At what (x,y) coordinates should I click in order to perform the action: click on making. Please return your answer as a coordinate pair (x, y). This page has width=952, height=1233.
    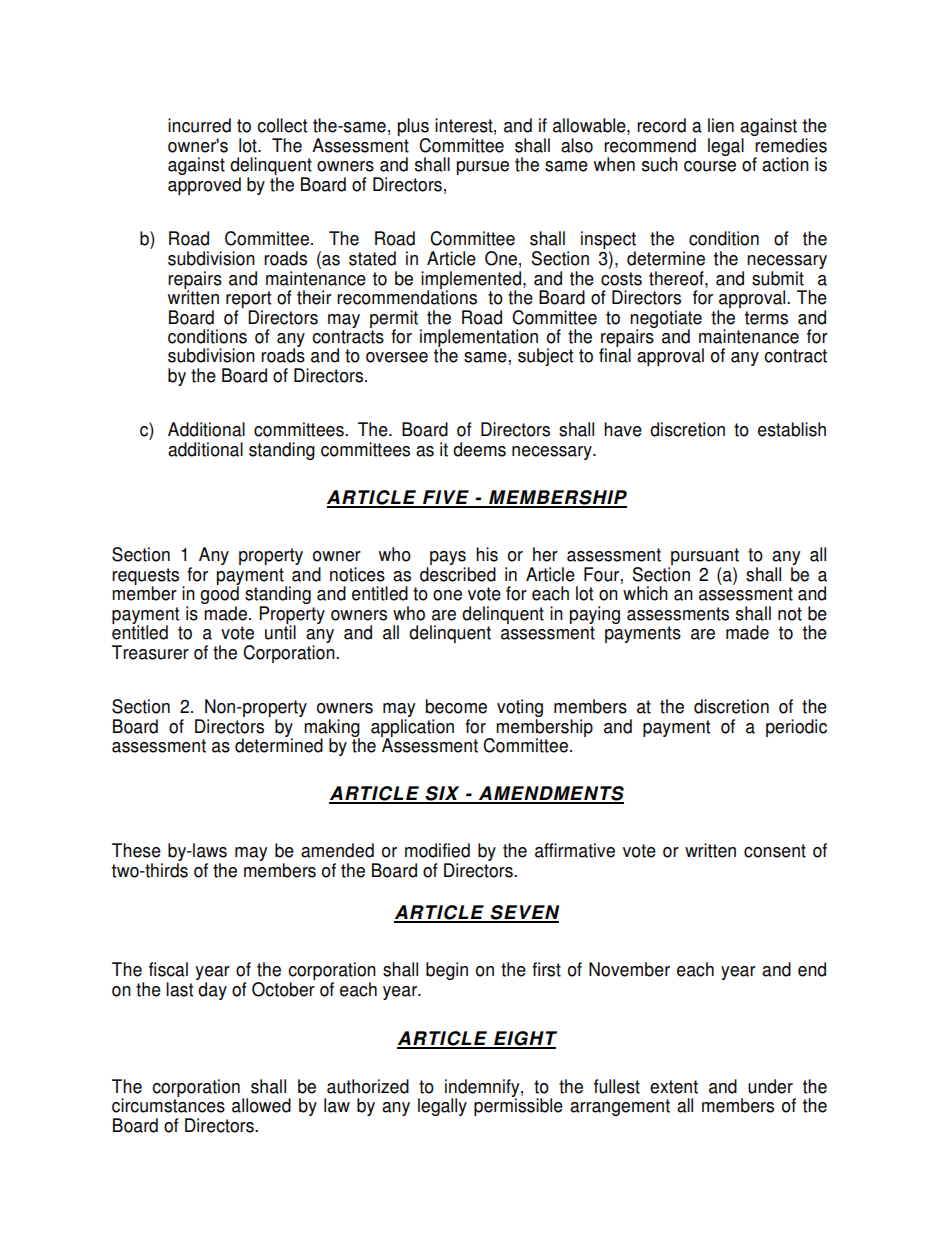
    Looking at the image, I should click on (332, 729).
